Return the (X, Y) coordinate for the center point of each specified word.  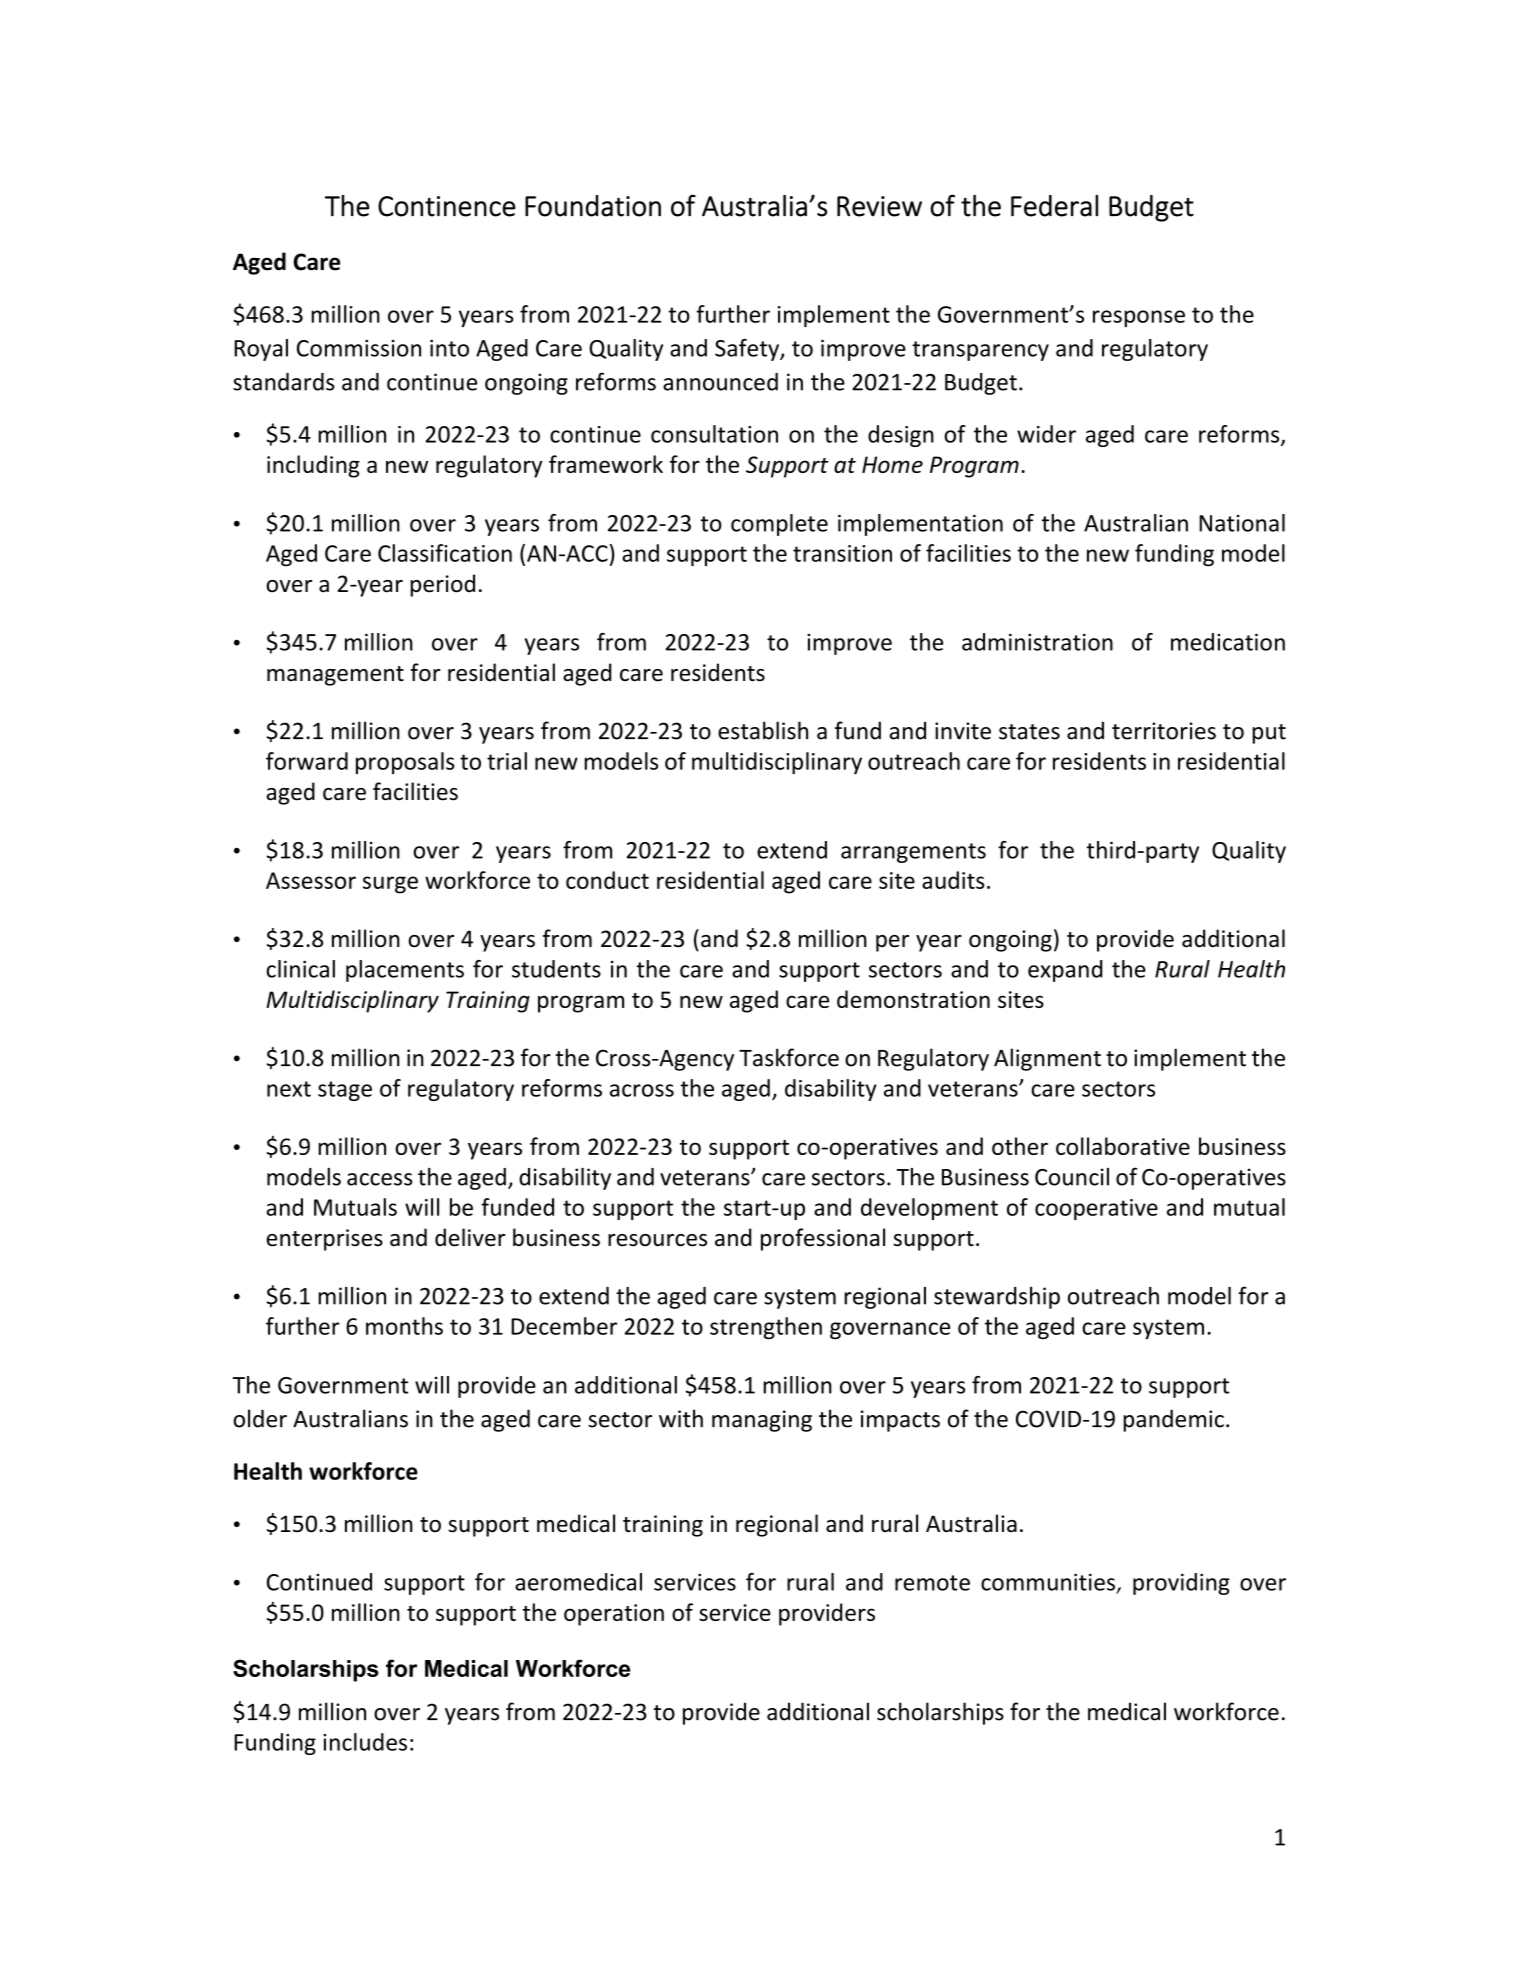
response (1139, 318)
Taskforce (789, 1057)
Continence (447, 206)
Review (879, 206)
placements (405, 971)
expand (1065, 971)
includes (365, 1742)
